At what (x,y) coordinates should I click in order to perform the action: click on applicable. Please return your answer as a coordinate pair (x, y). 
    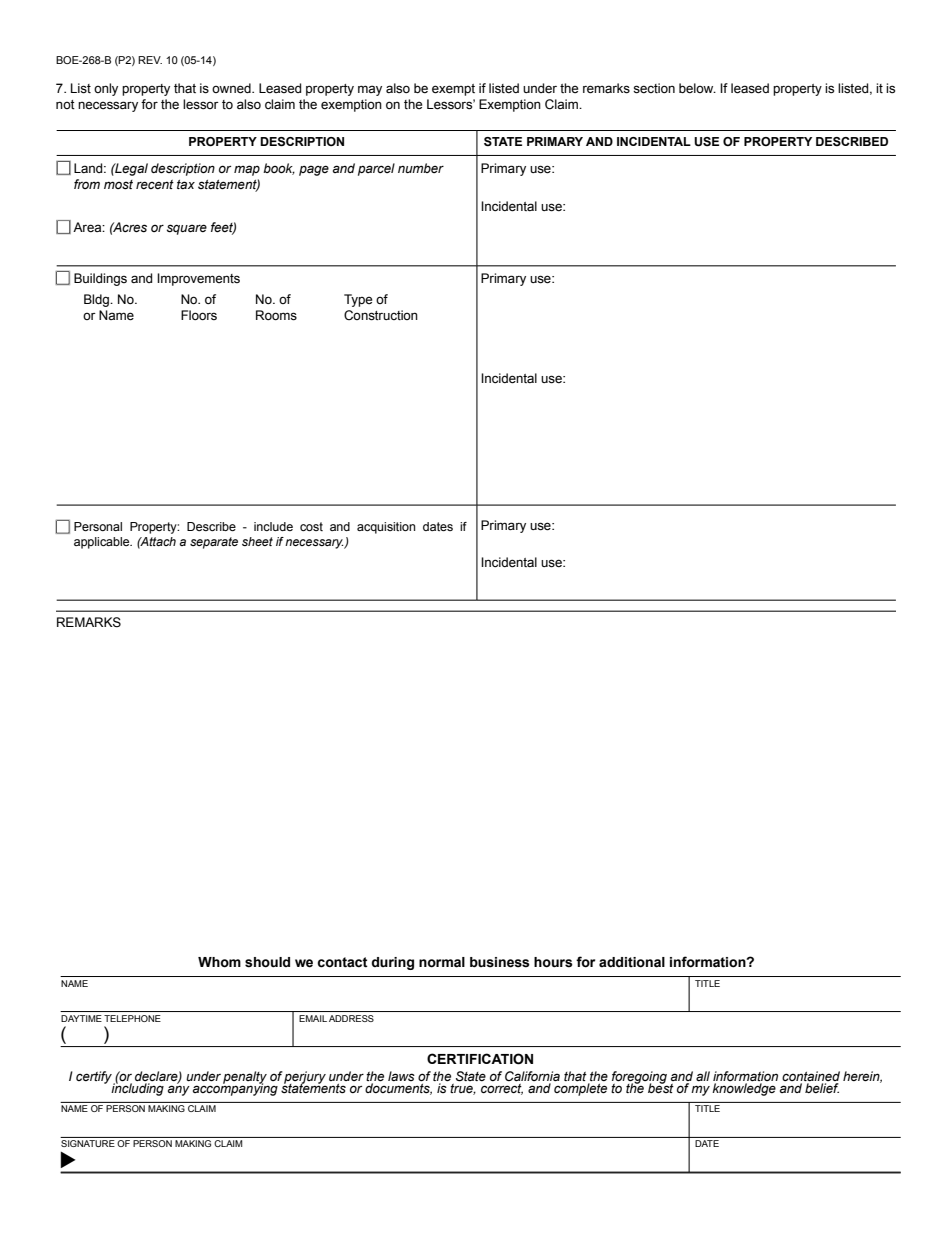
    Looking at the image, I should click on (103, 543).
